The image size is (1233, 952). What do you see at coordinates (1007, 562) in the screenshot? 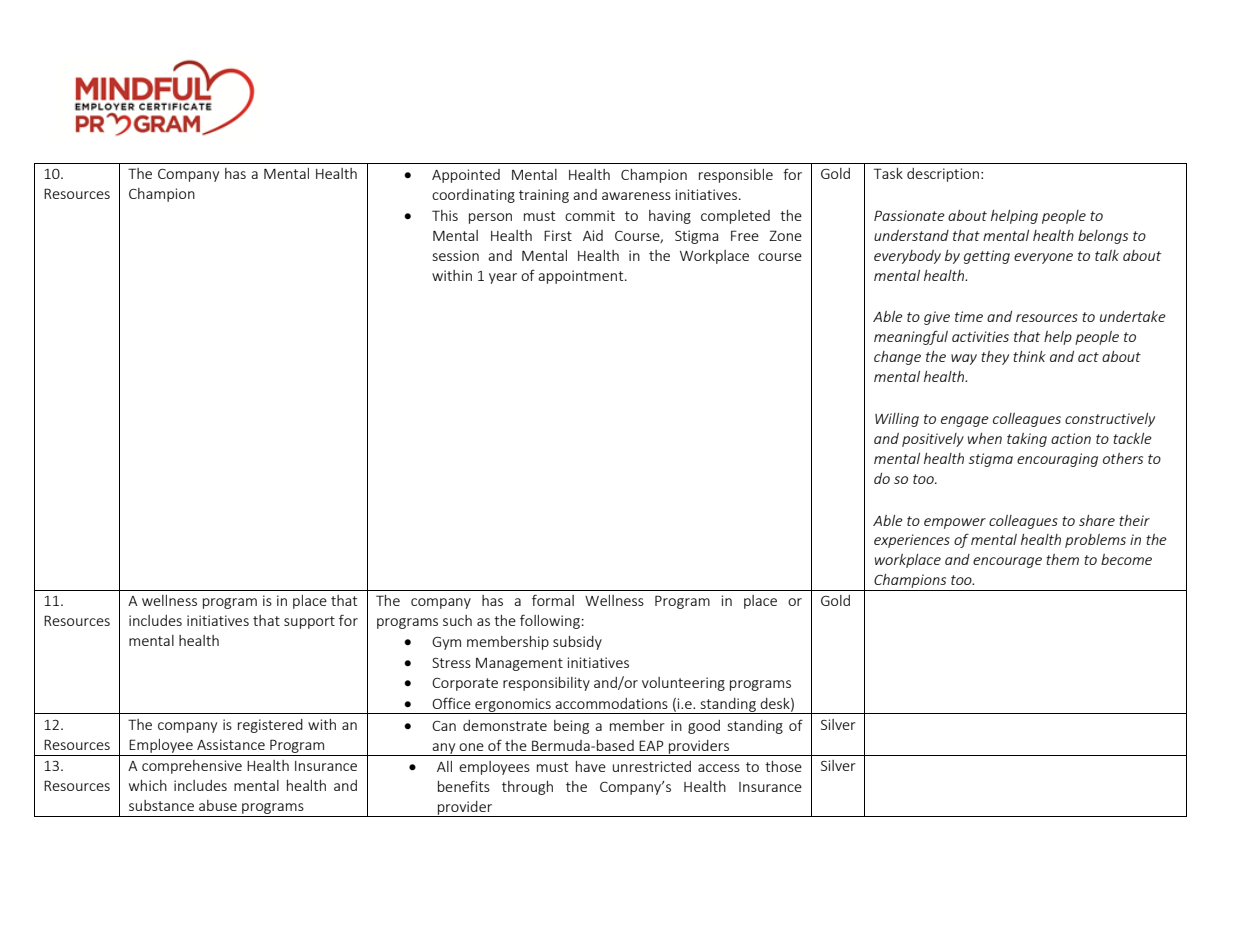
I see `encourage` at bounding box center [1007, 562].
